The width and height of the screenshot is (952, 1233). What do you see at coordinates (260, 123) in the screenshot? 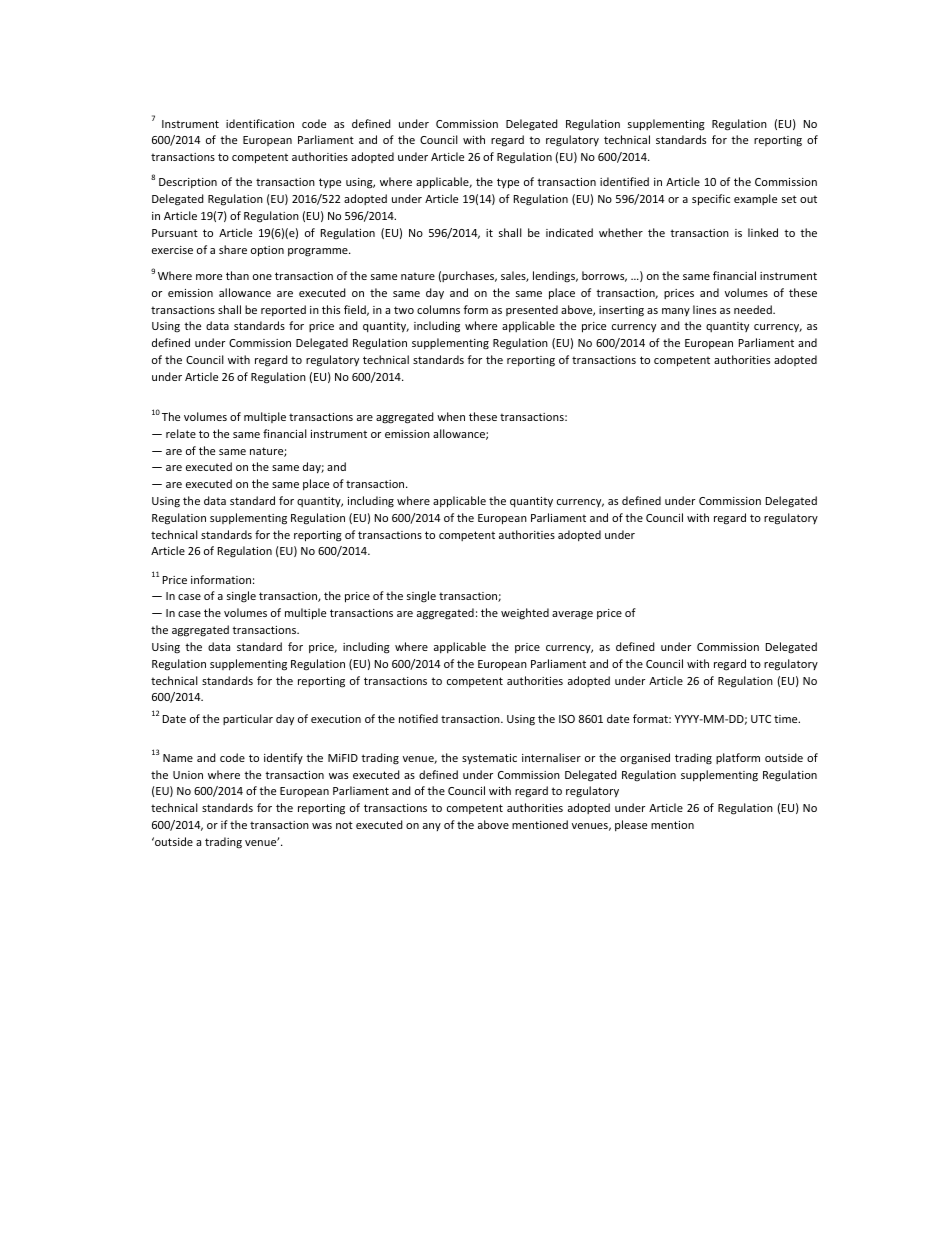
I see `identification` at bounding box center [260, 123].
